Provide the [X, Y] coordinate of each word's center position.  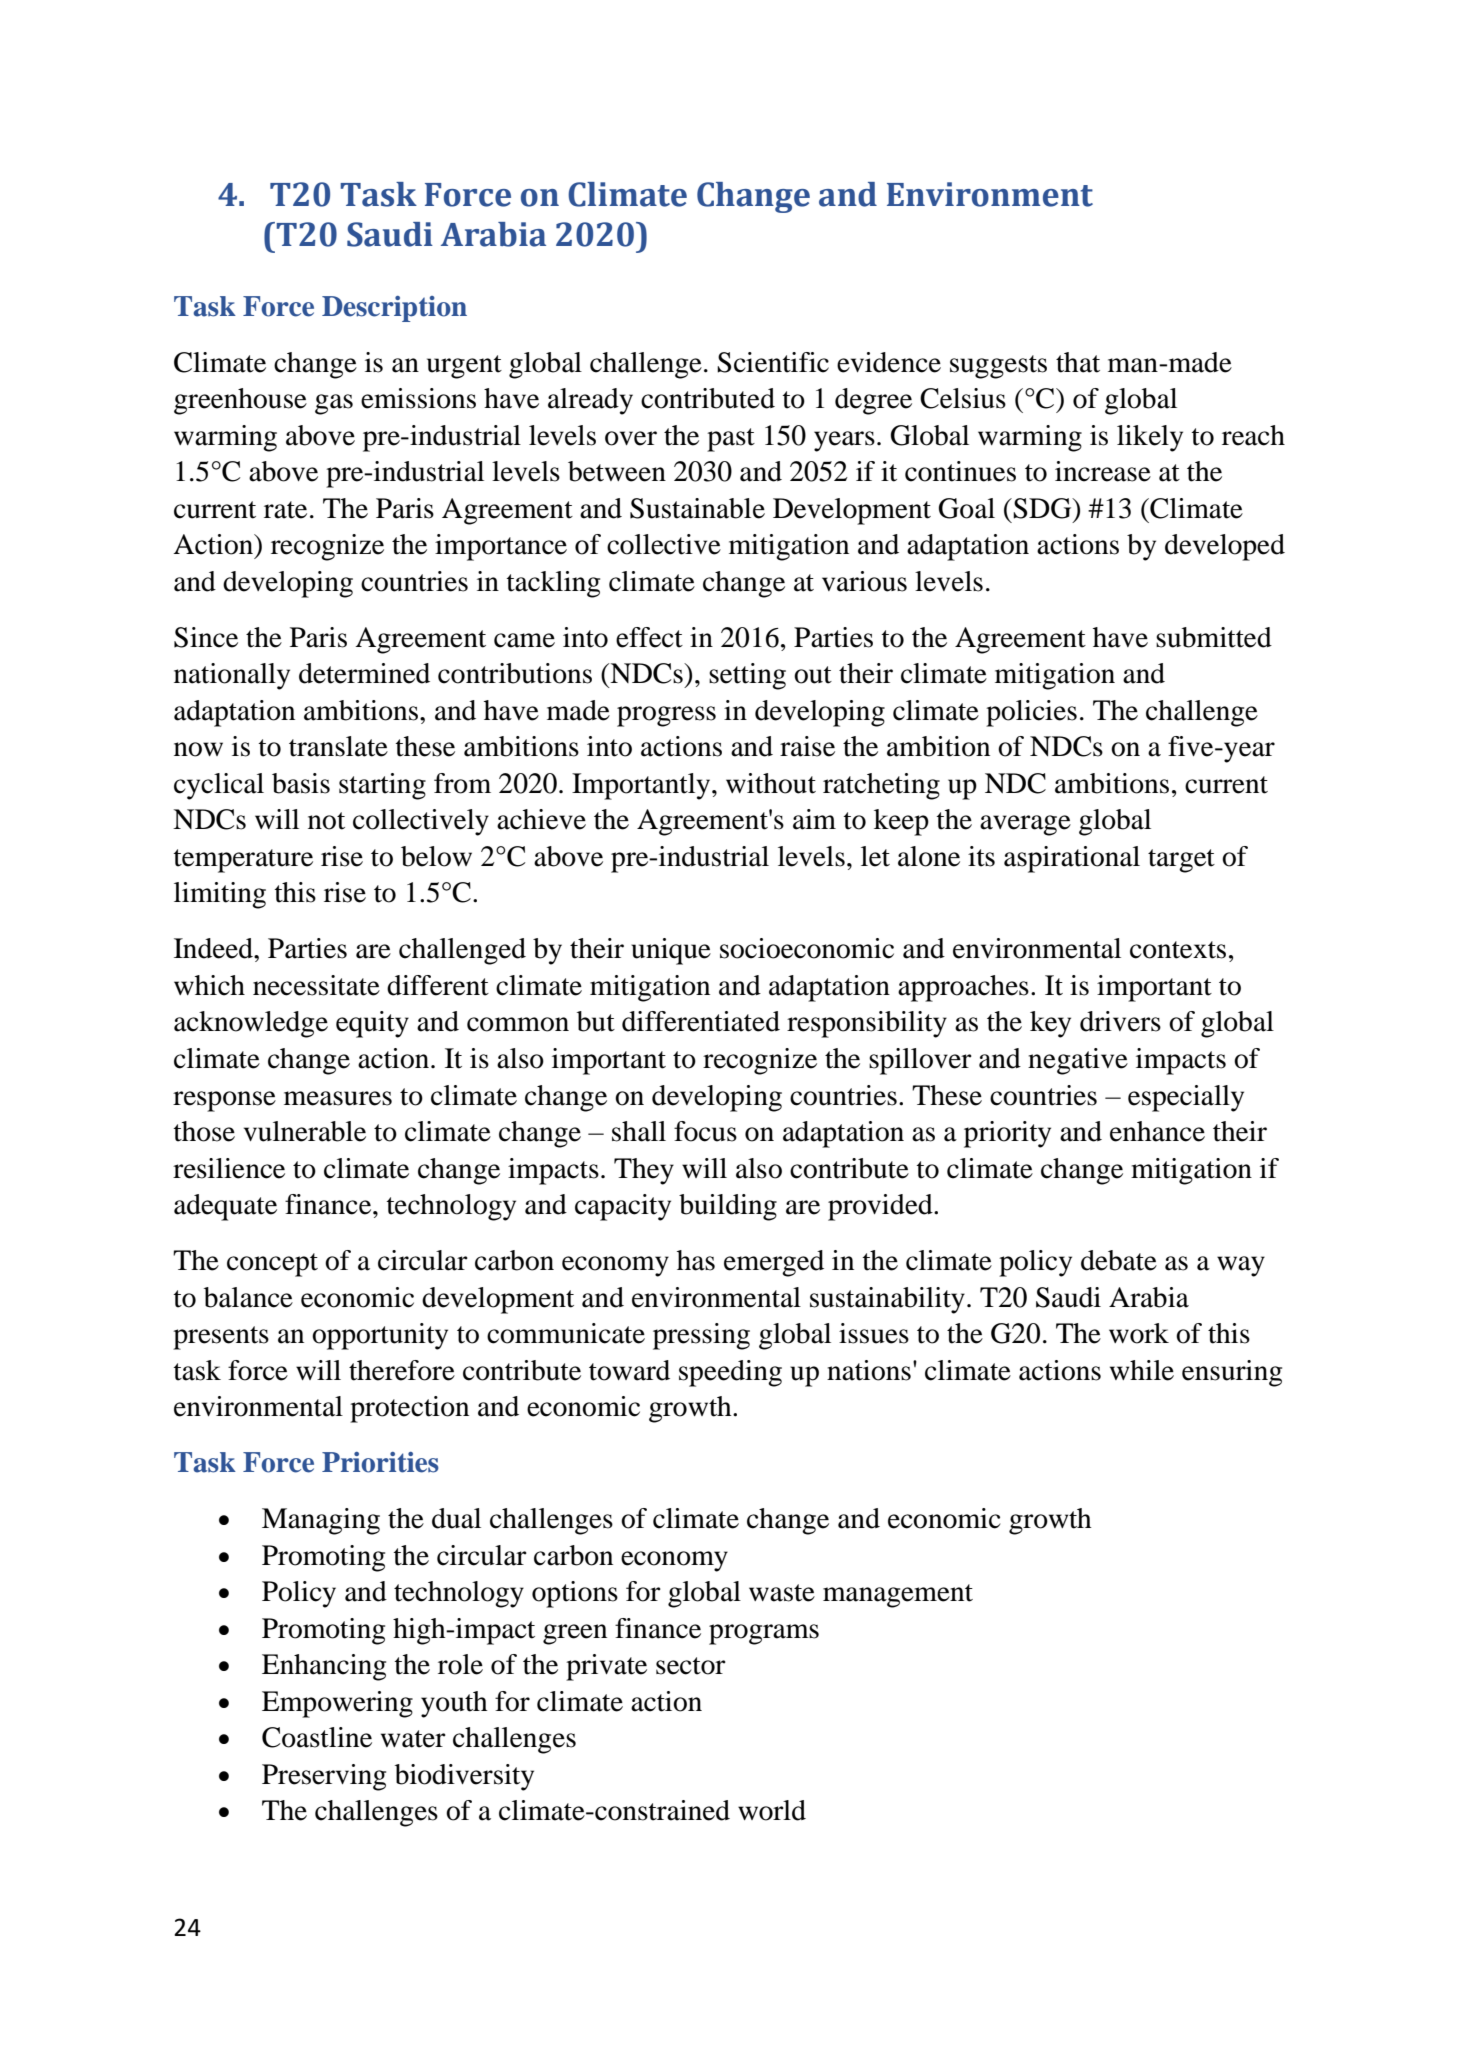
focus [705, 1131]
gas [334, 404]
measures [338, 1098]
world [772, 1810]
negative [1078, 1061]
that [1078, 362]
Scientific [773, 362]
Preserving [324, 1777]
